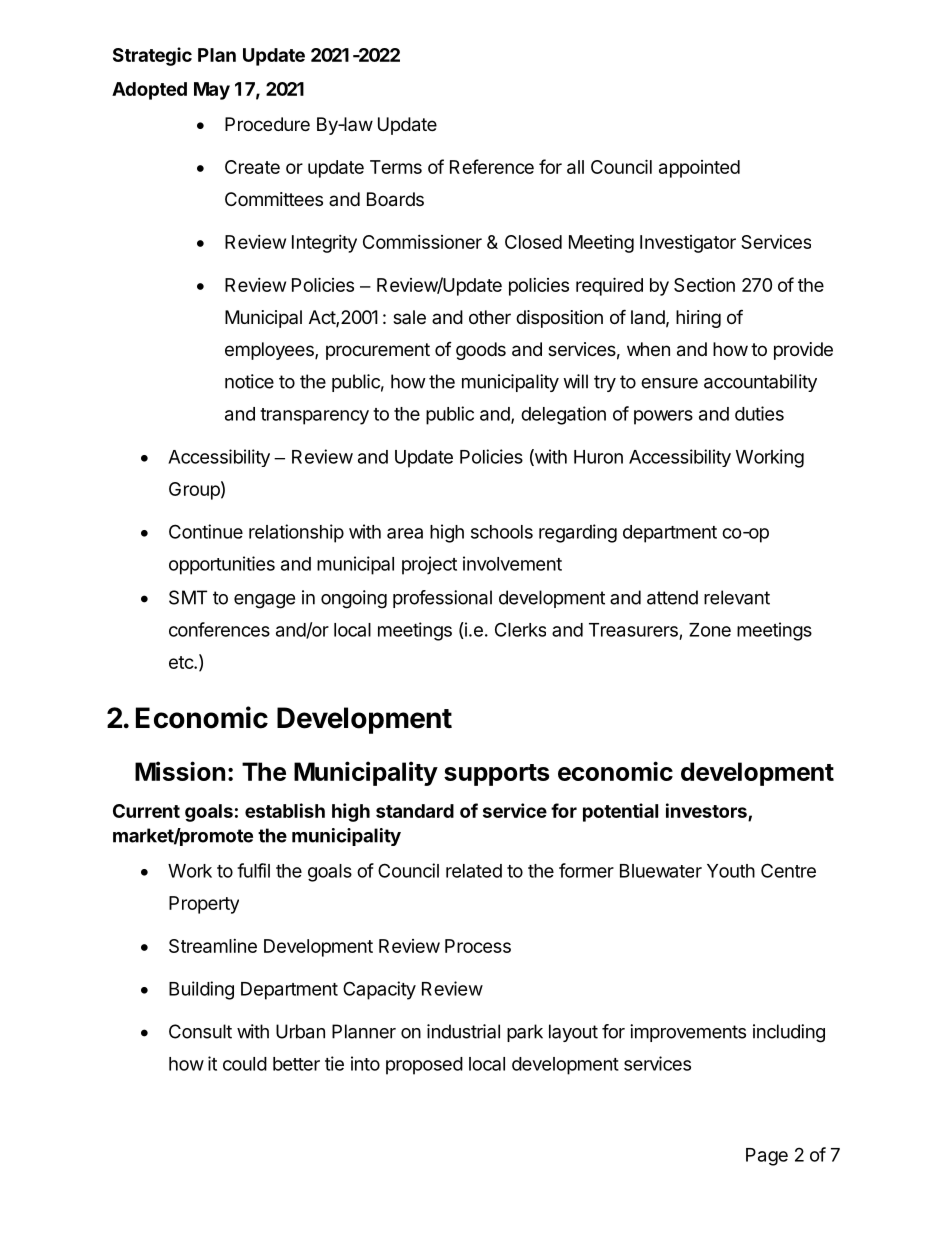 The height and width of the page is (1233, 952). I want to click on proposed, so click(424, 1066).
